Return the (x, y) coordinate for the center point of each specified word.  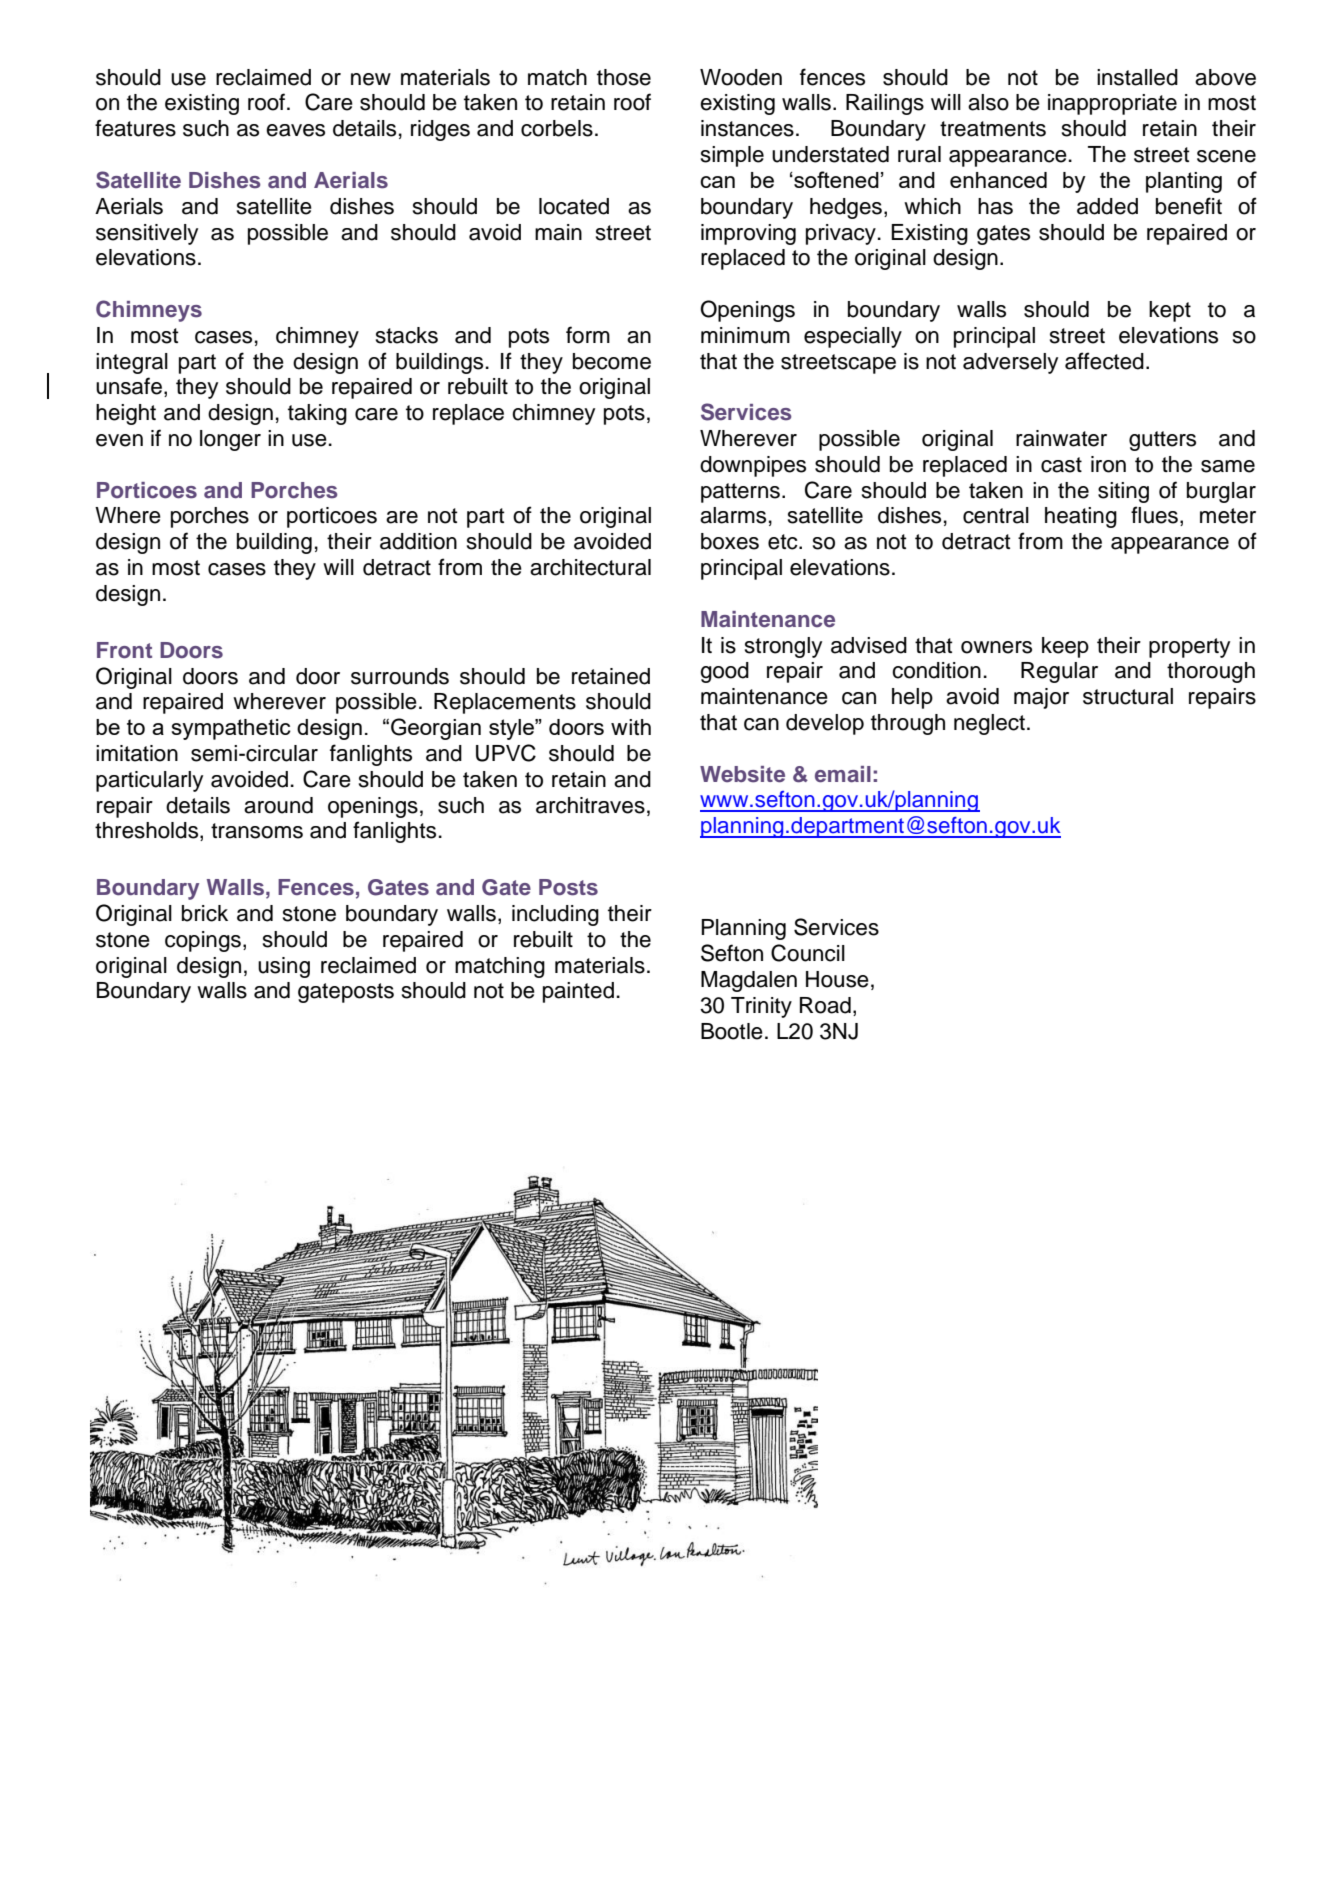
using (284, 967)
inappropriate (1112, 104)
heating (1081, 517)
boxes (730, 541)
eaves (295, 130)
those (624, 77)
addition (418, 541)
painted (578, 992)
